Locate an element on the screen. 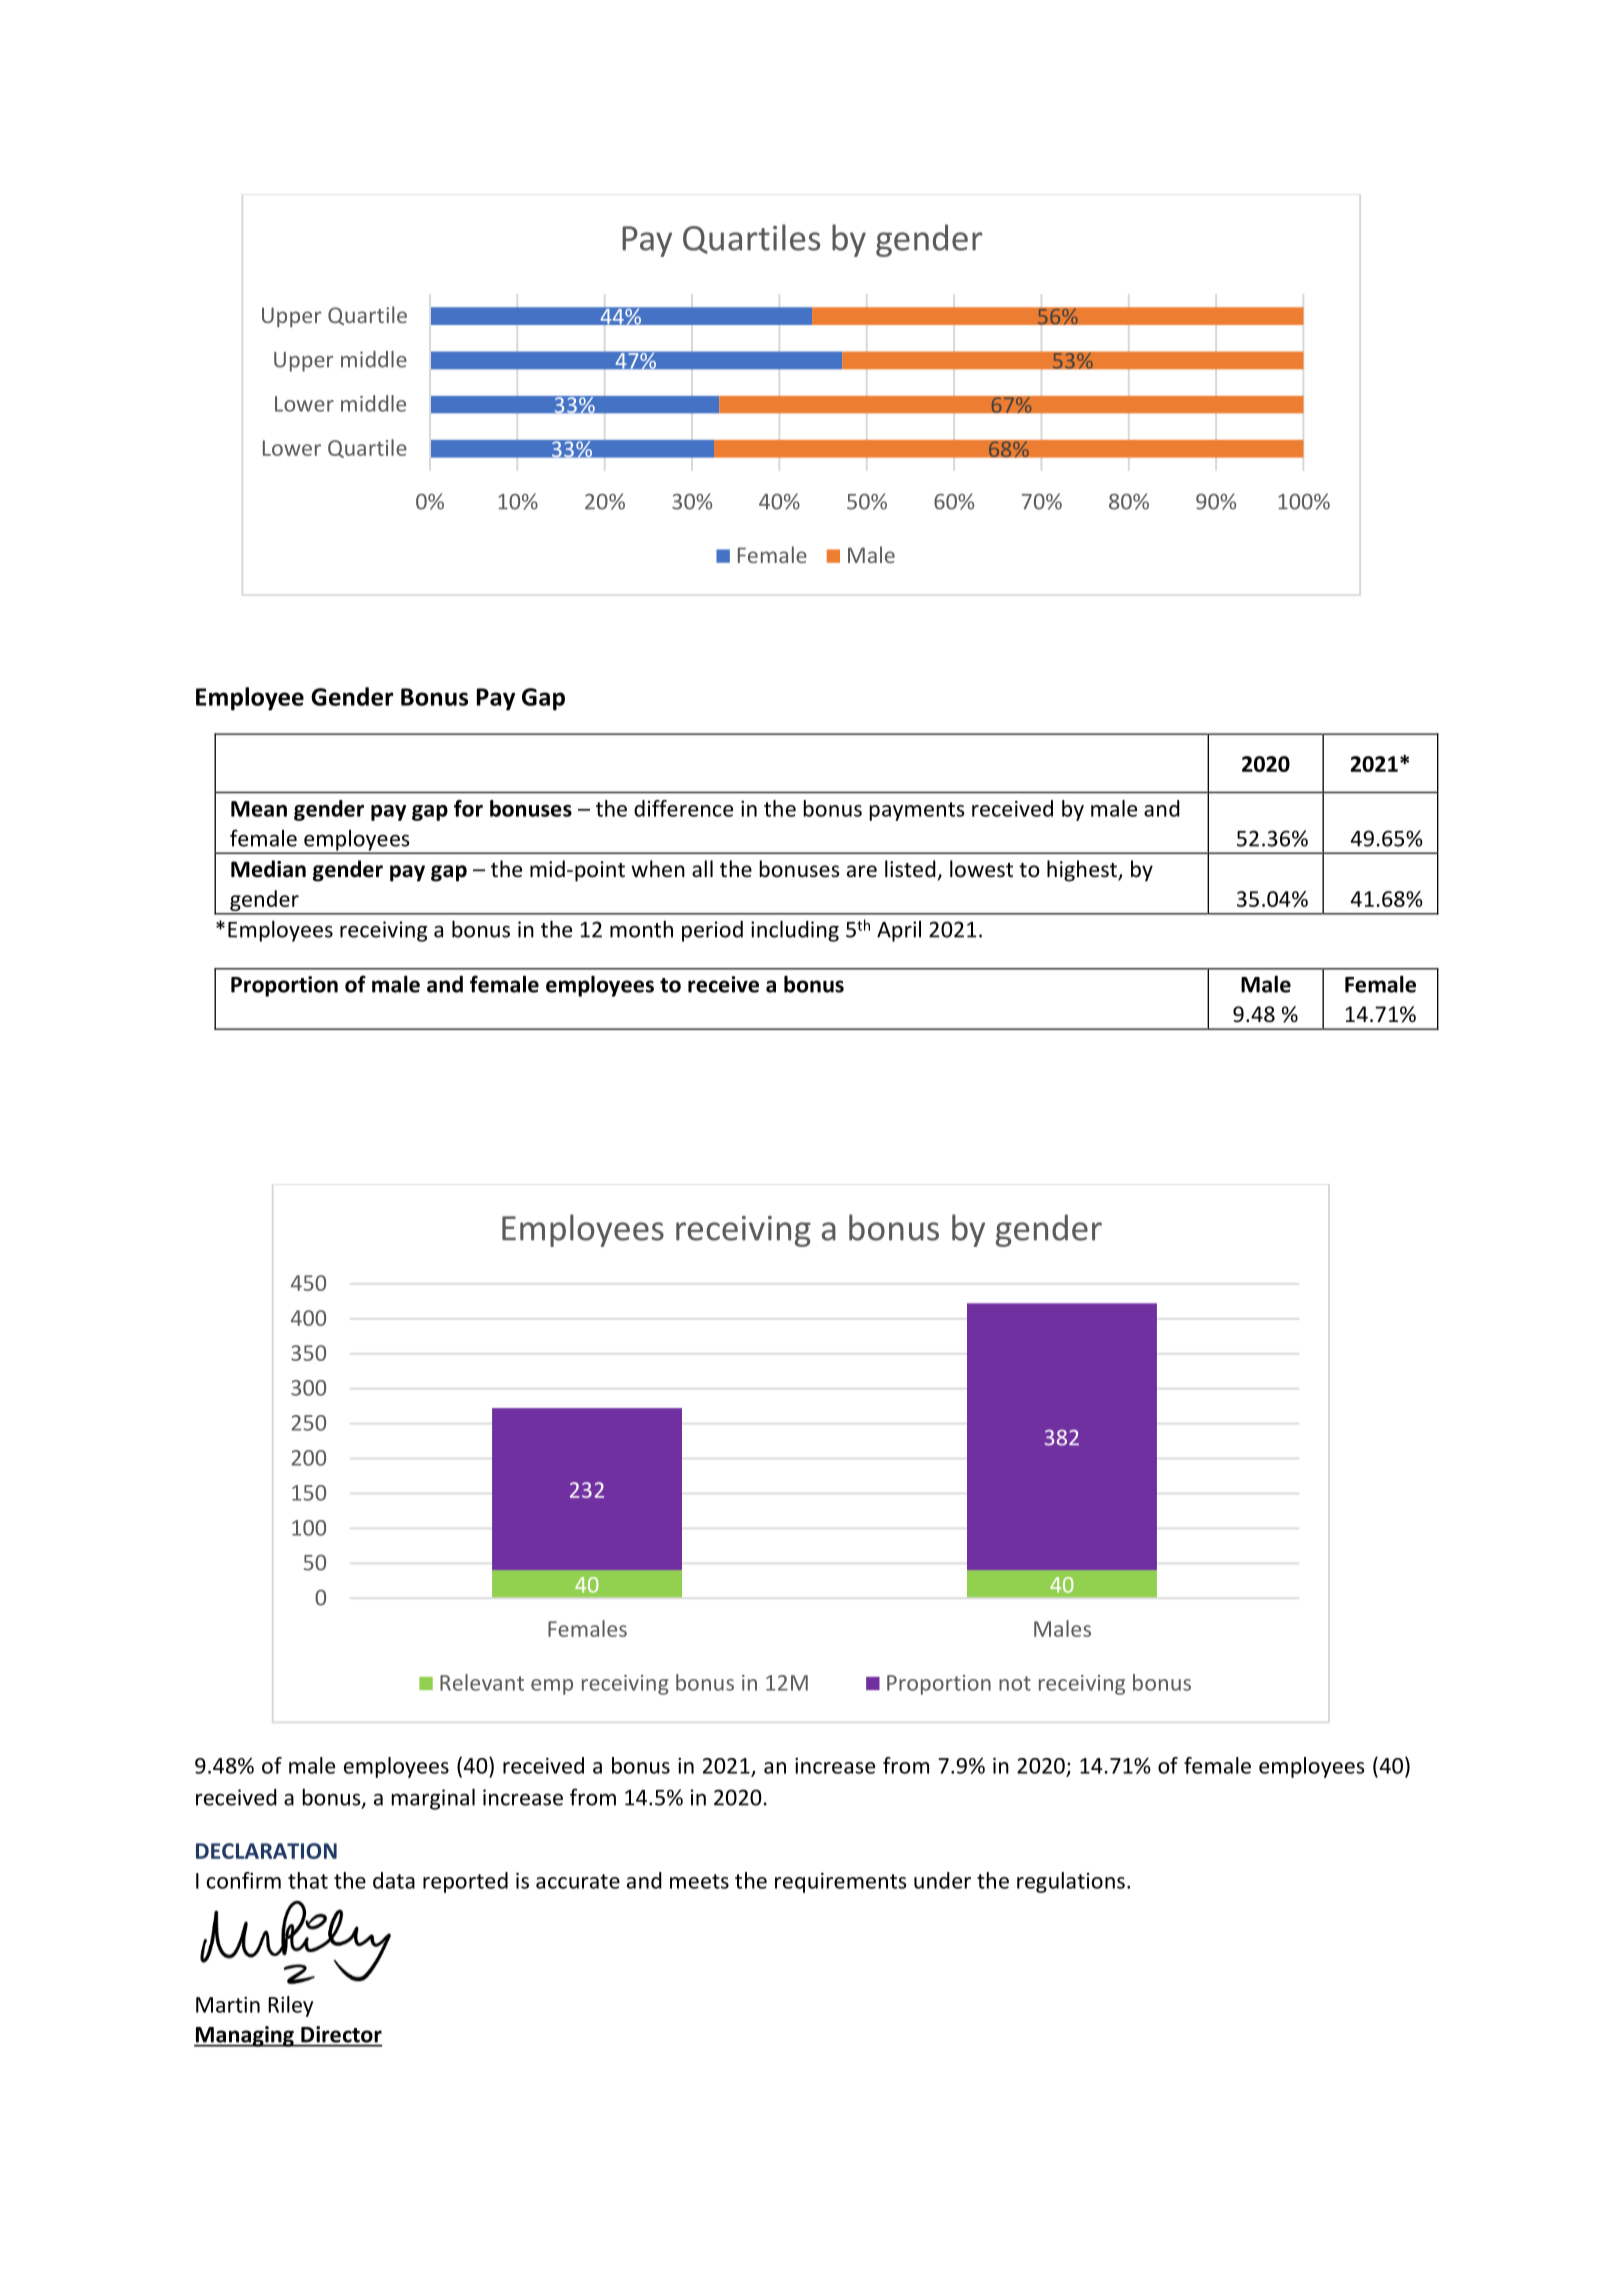 The image size is (1605, 2269). marginal is located at coordinates (433, 1799).
